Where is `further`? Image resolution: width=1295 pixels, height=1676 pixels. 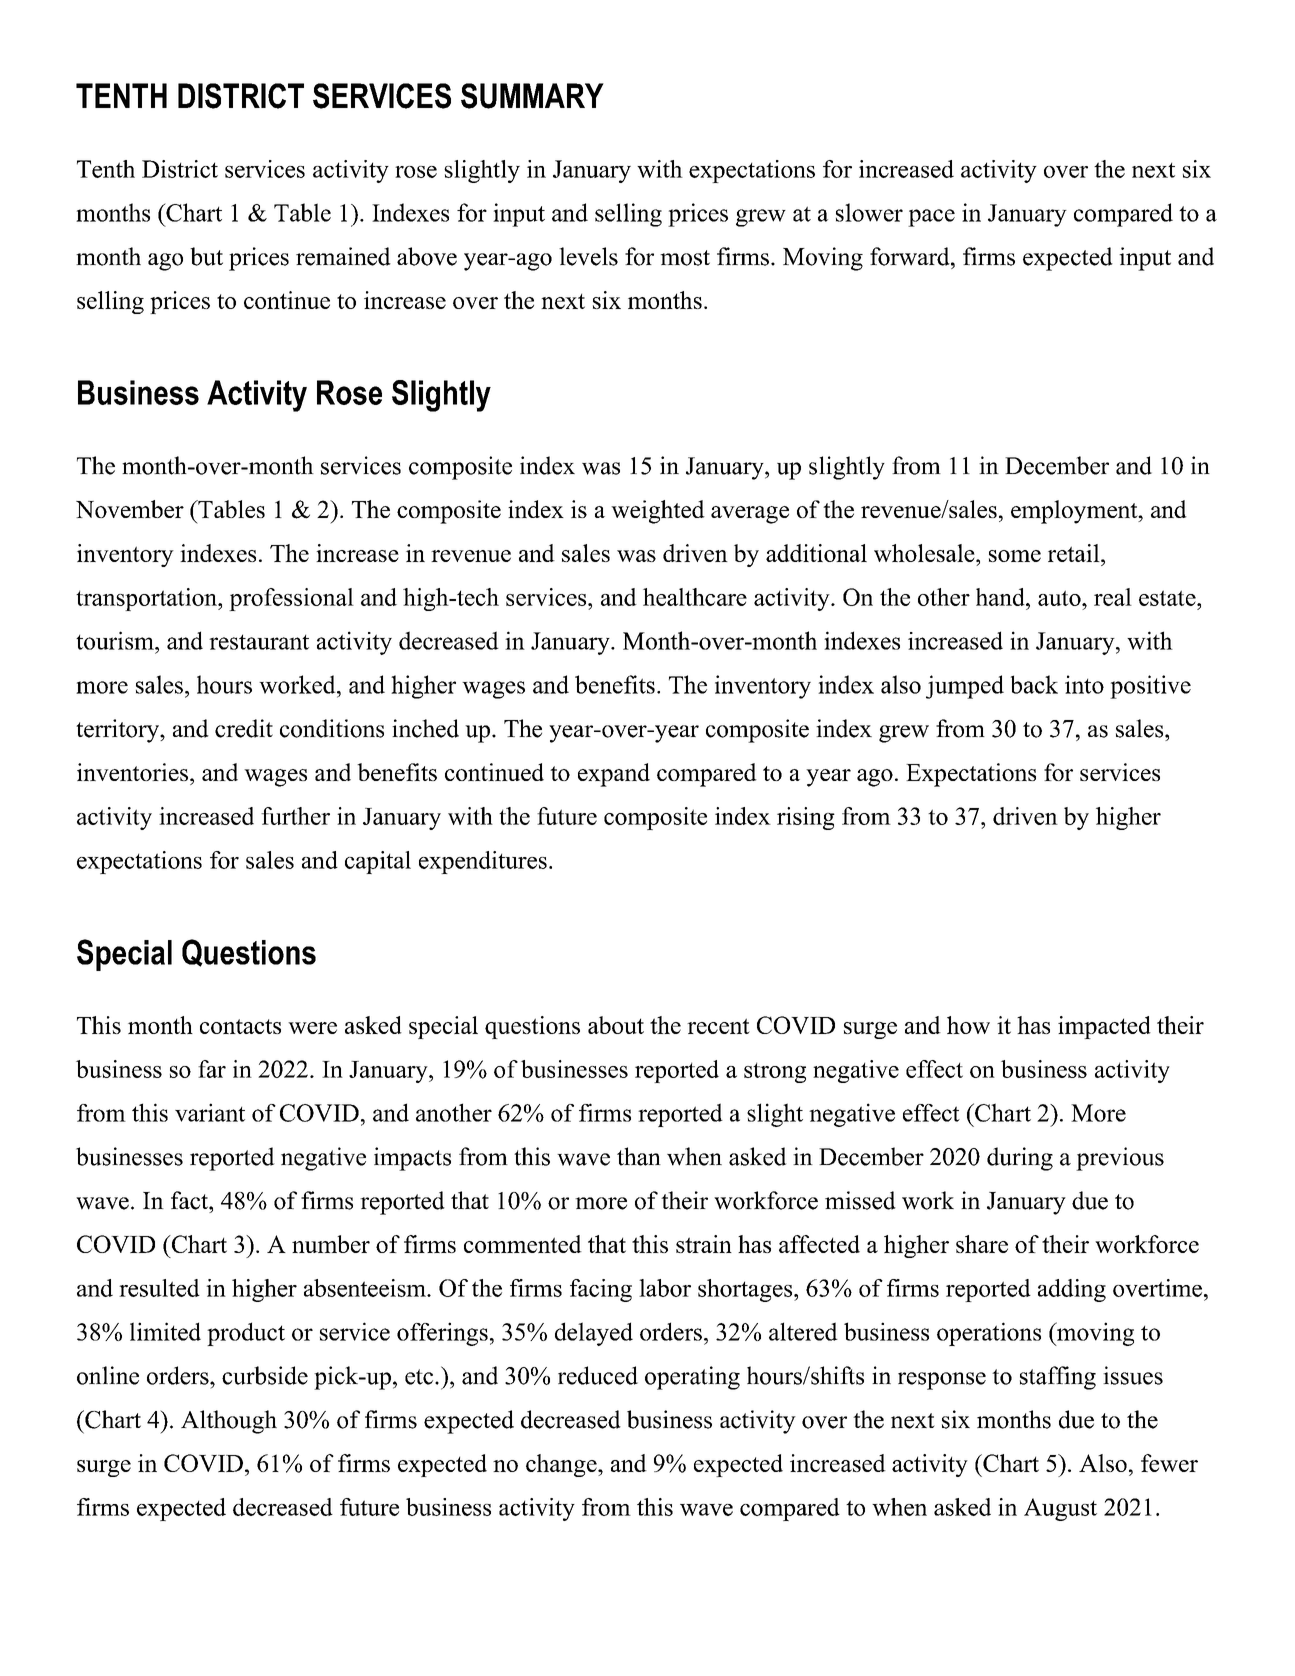
further is located at coordinates (295, 816).
